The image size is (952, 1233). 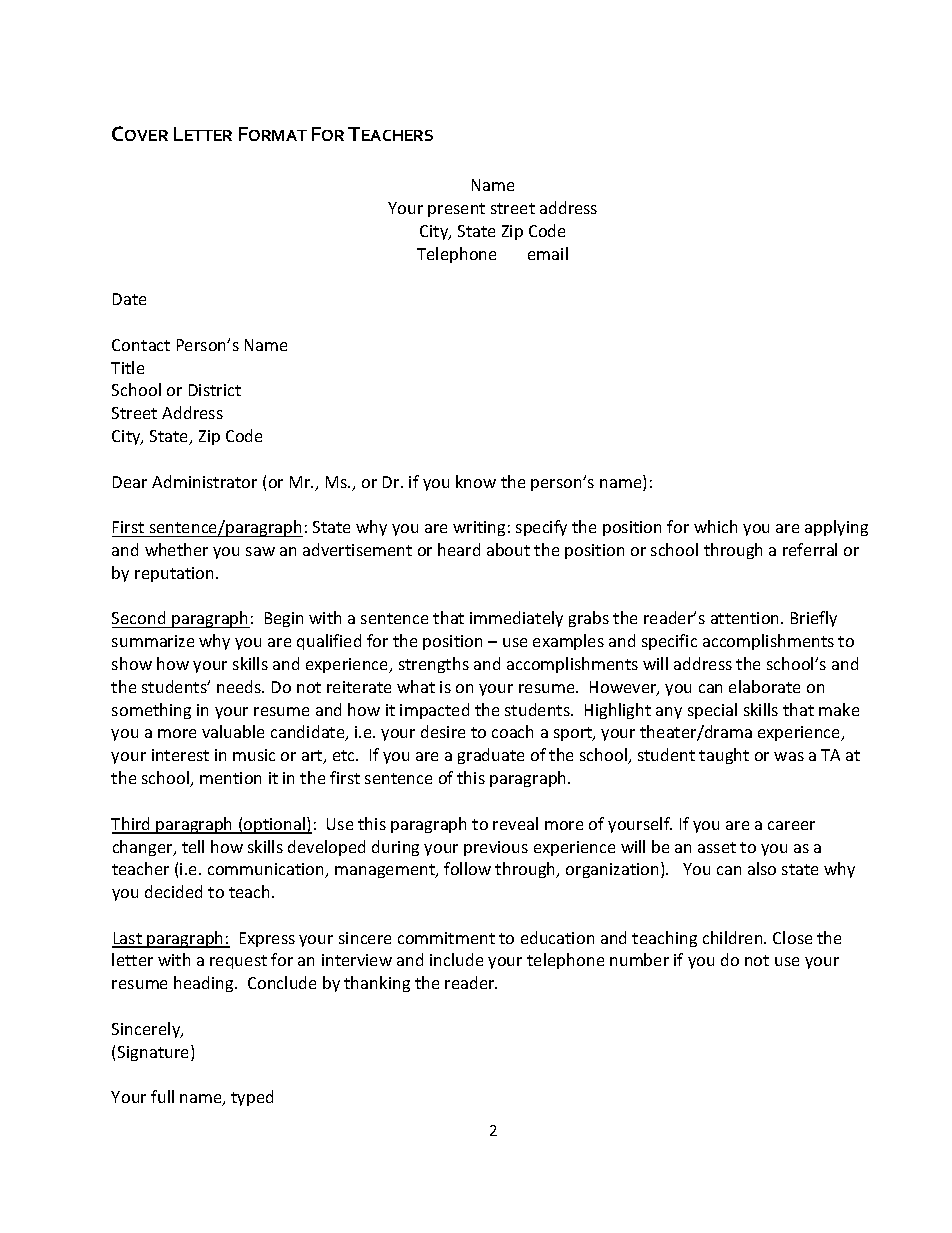 What do you see at coordinates (479, 528) in the page?
I see `writing` at bounding box center [479, 528].
